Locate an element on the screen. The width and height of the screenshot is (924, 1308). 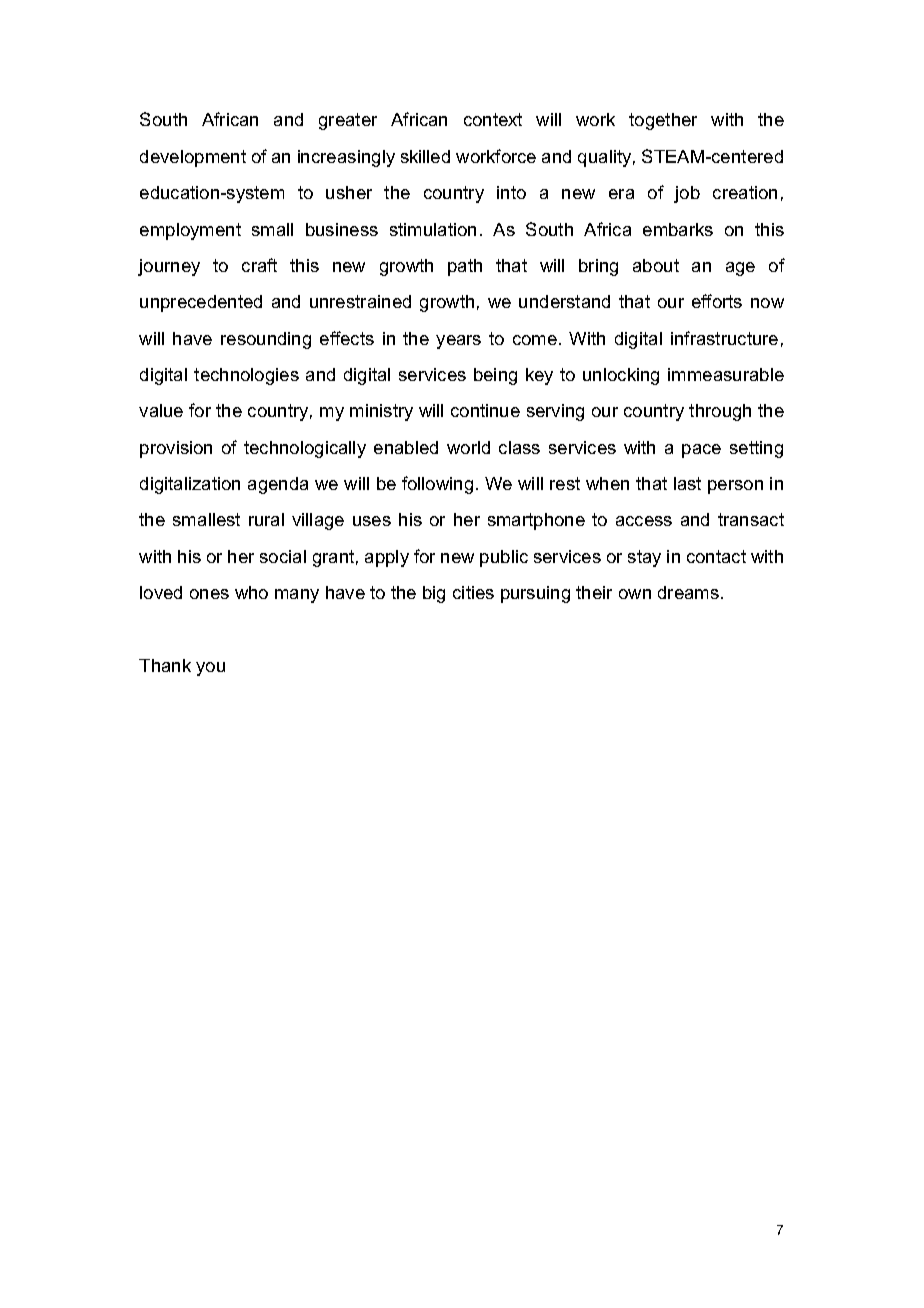
through is located at coordinates (720, 412).
